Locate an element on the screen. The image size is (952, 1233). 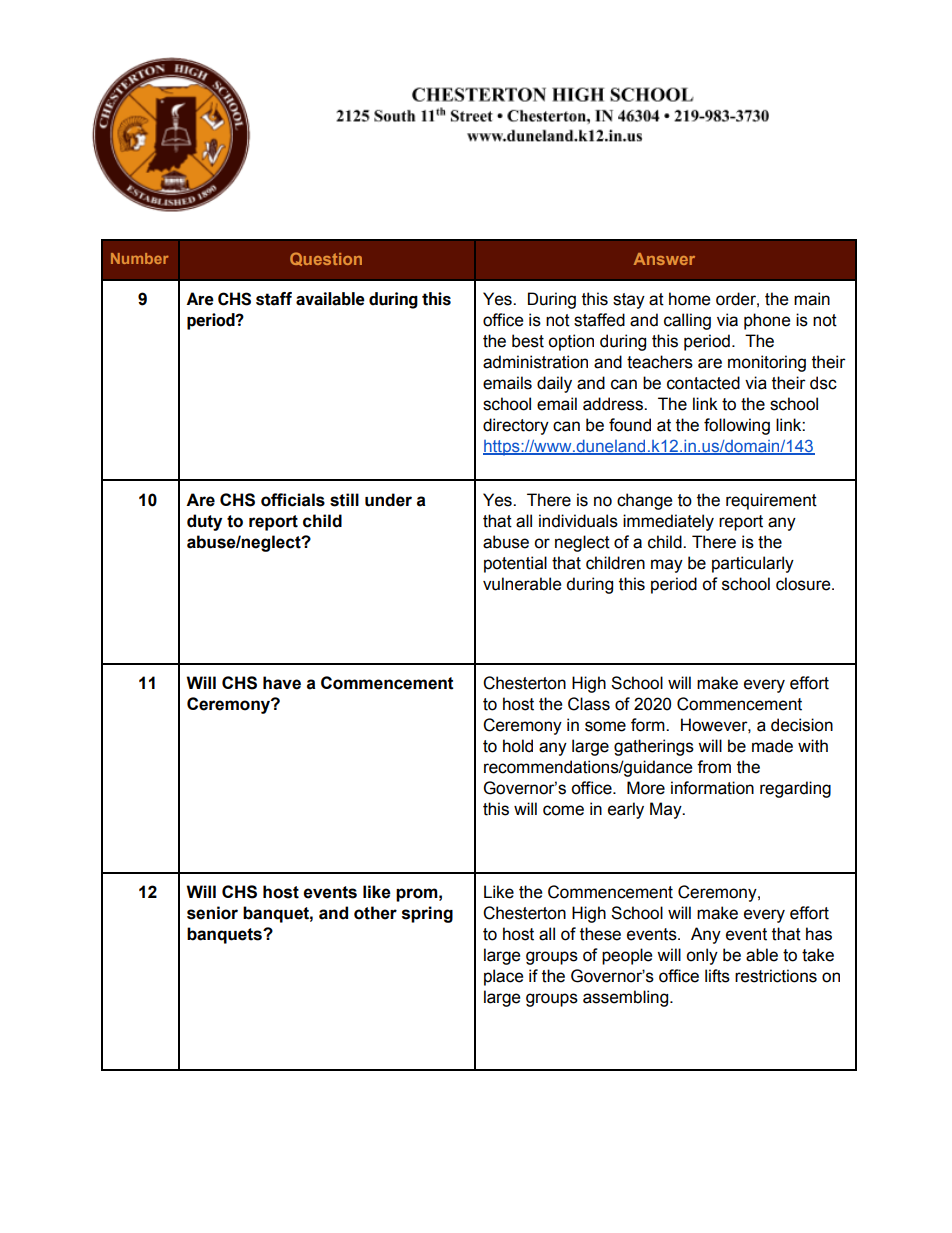
senior is located at coordinates (212, 913).
